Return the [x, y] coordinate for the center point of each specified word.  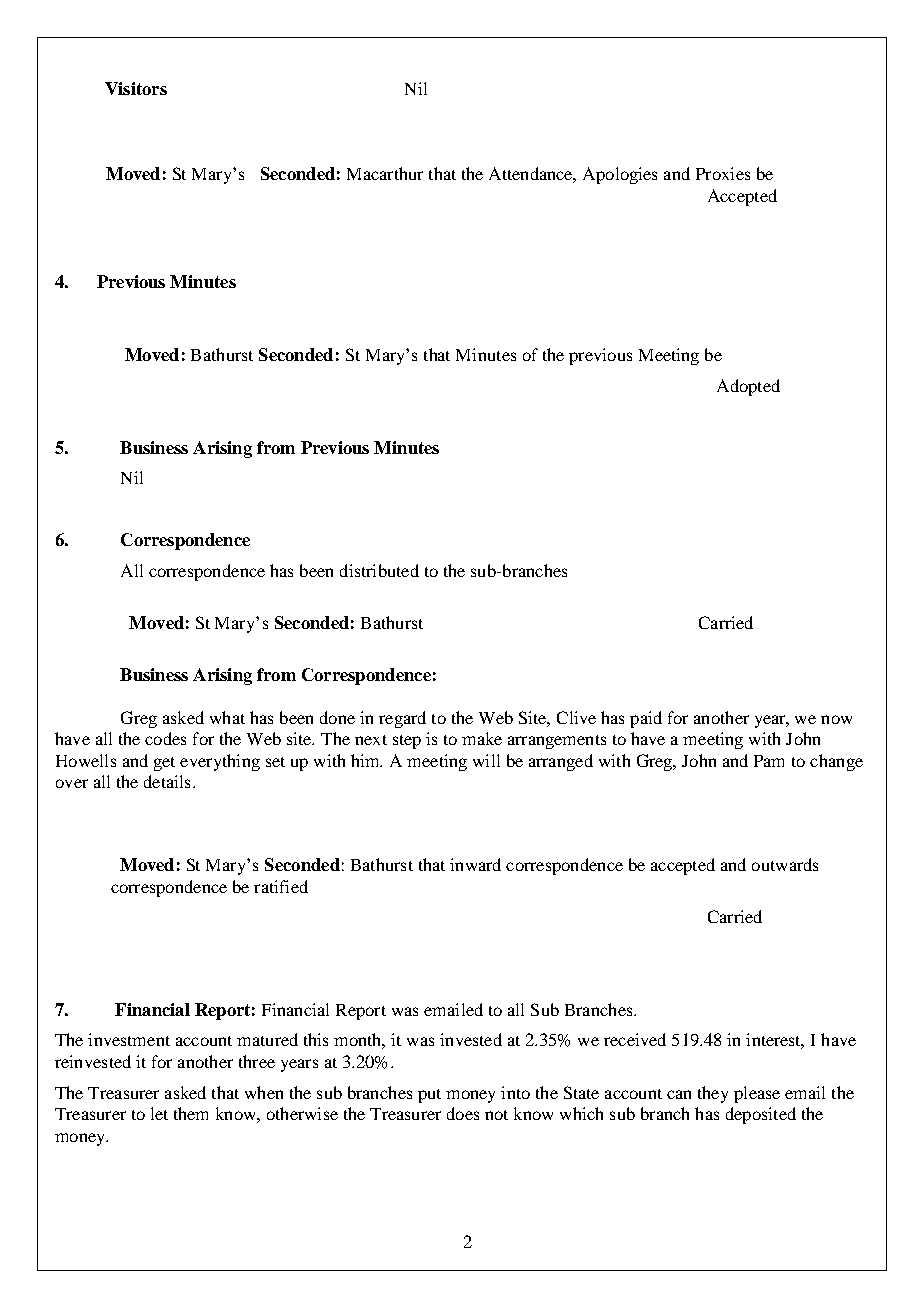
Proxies [723, 173]
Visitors [136, 88]
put [429, 1096]
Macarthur [385, 173]
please [757, 1094]
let [159, 1113]
